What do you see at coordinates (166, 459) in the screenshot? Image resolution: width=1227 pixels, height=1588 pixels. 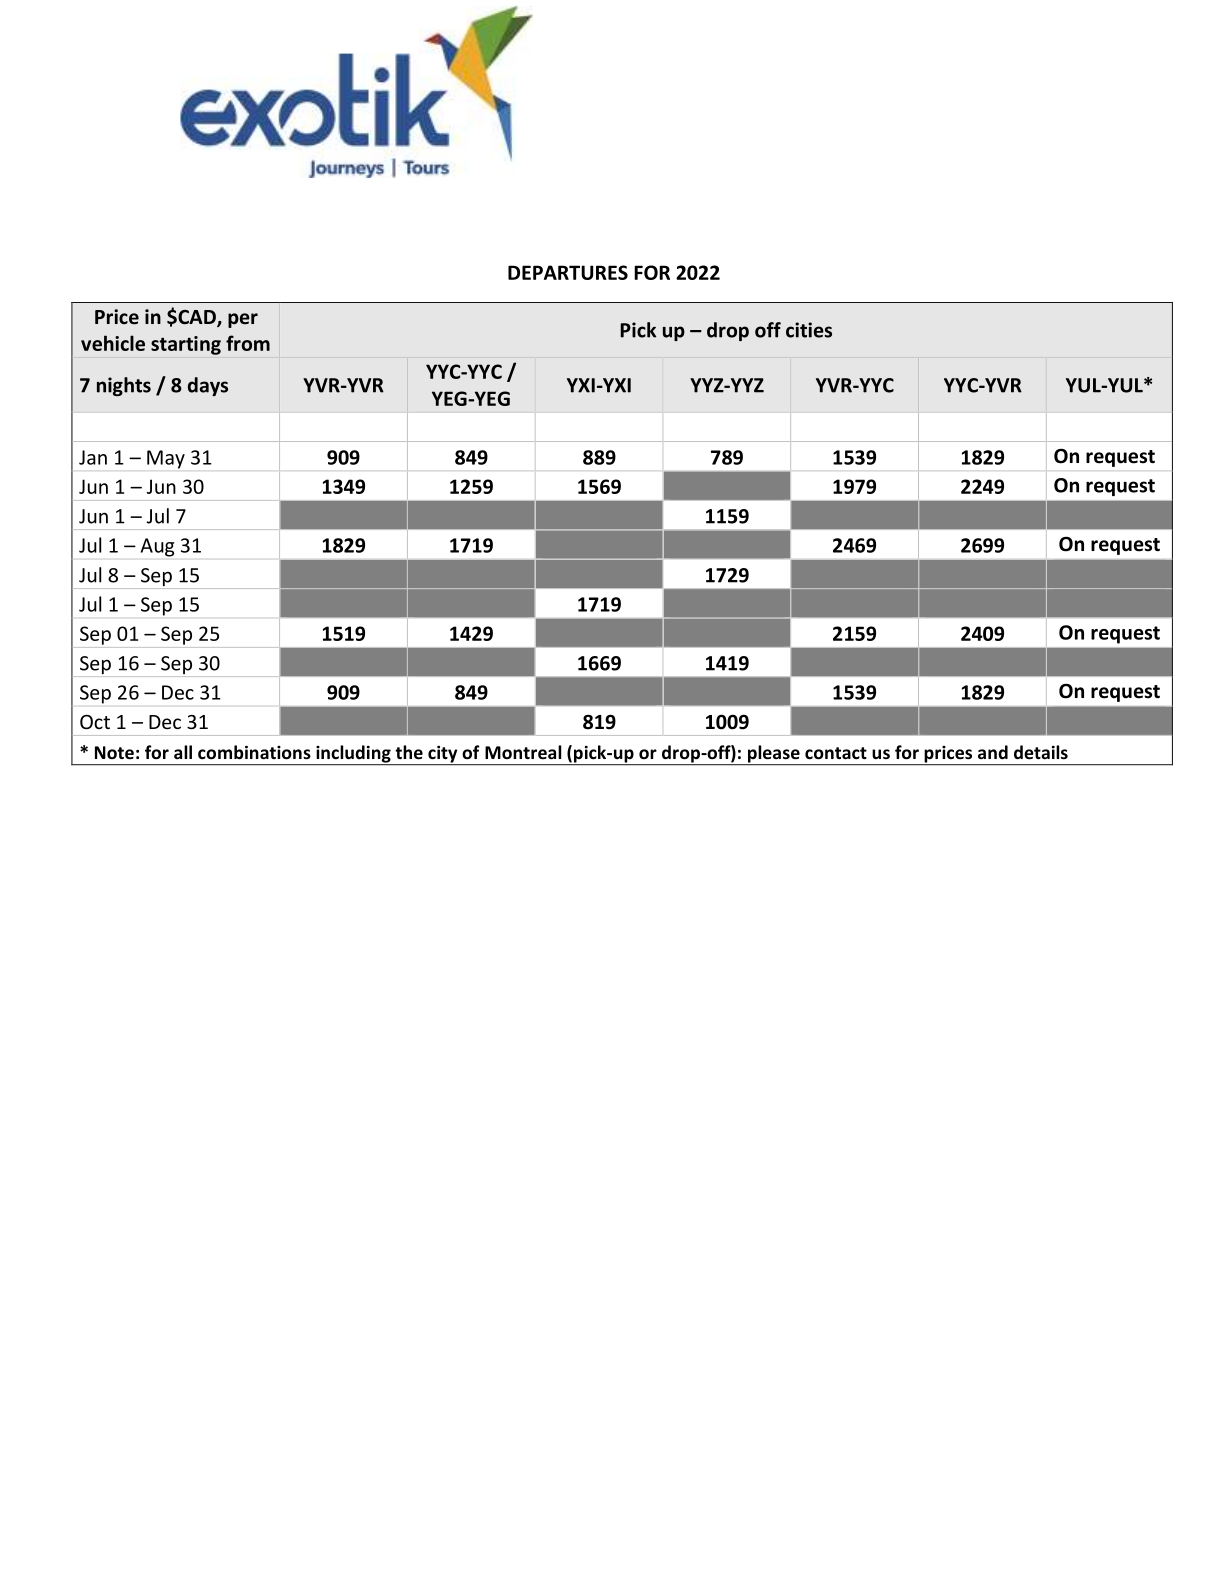 I see `May` at bounding box center [166, 459].
